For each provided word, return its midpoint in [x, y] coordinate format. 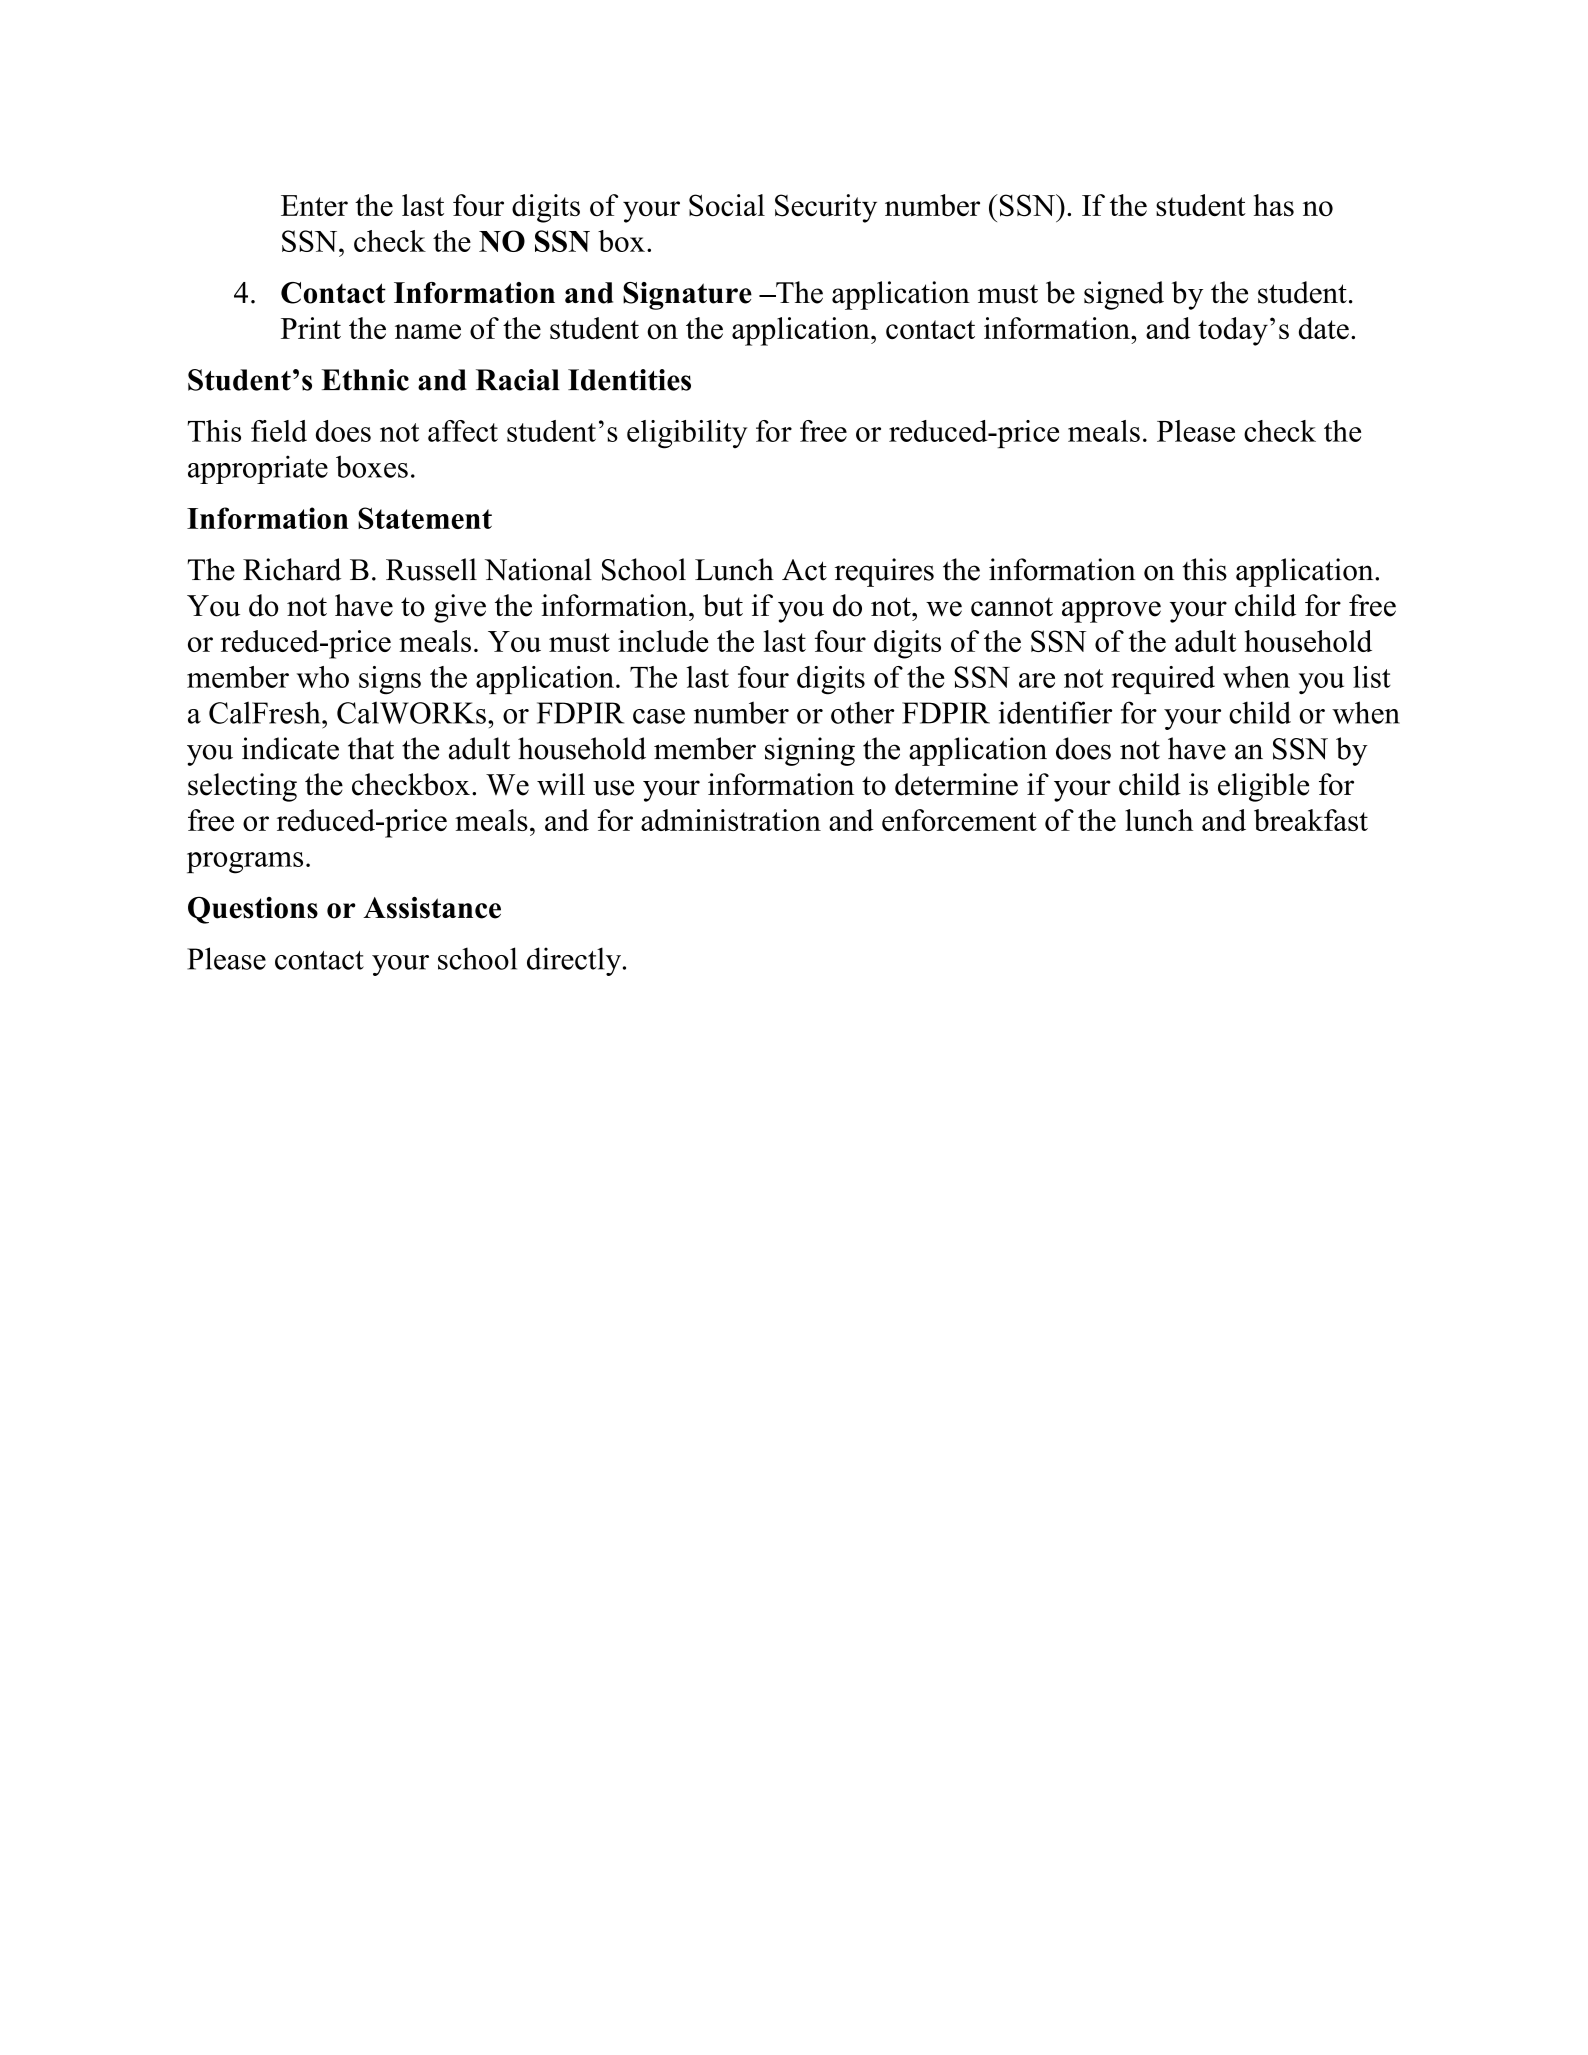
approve [1111, 612]
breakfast [1311, 820]
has [1274, 205]
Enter [314, 205]
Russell [431, 569]
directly [574, 961]
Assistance [432, 908]
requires [884, 572]
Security [826, 208]
